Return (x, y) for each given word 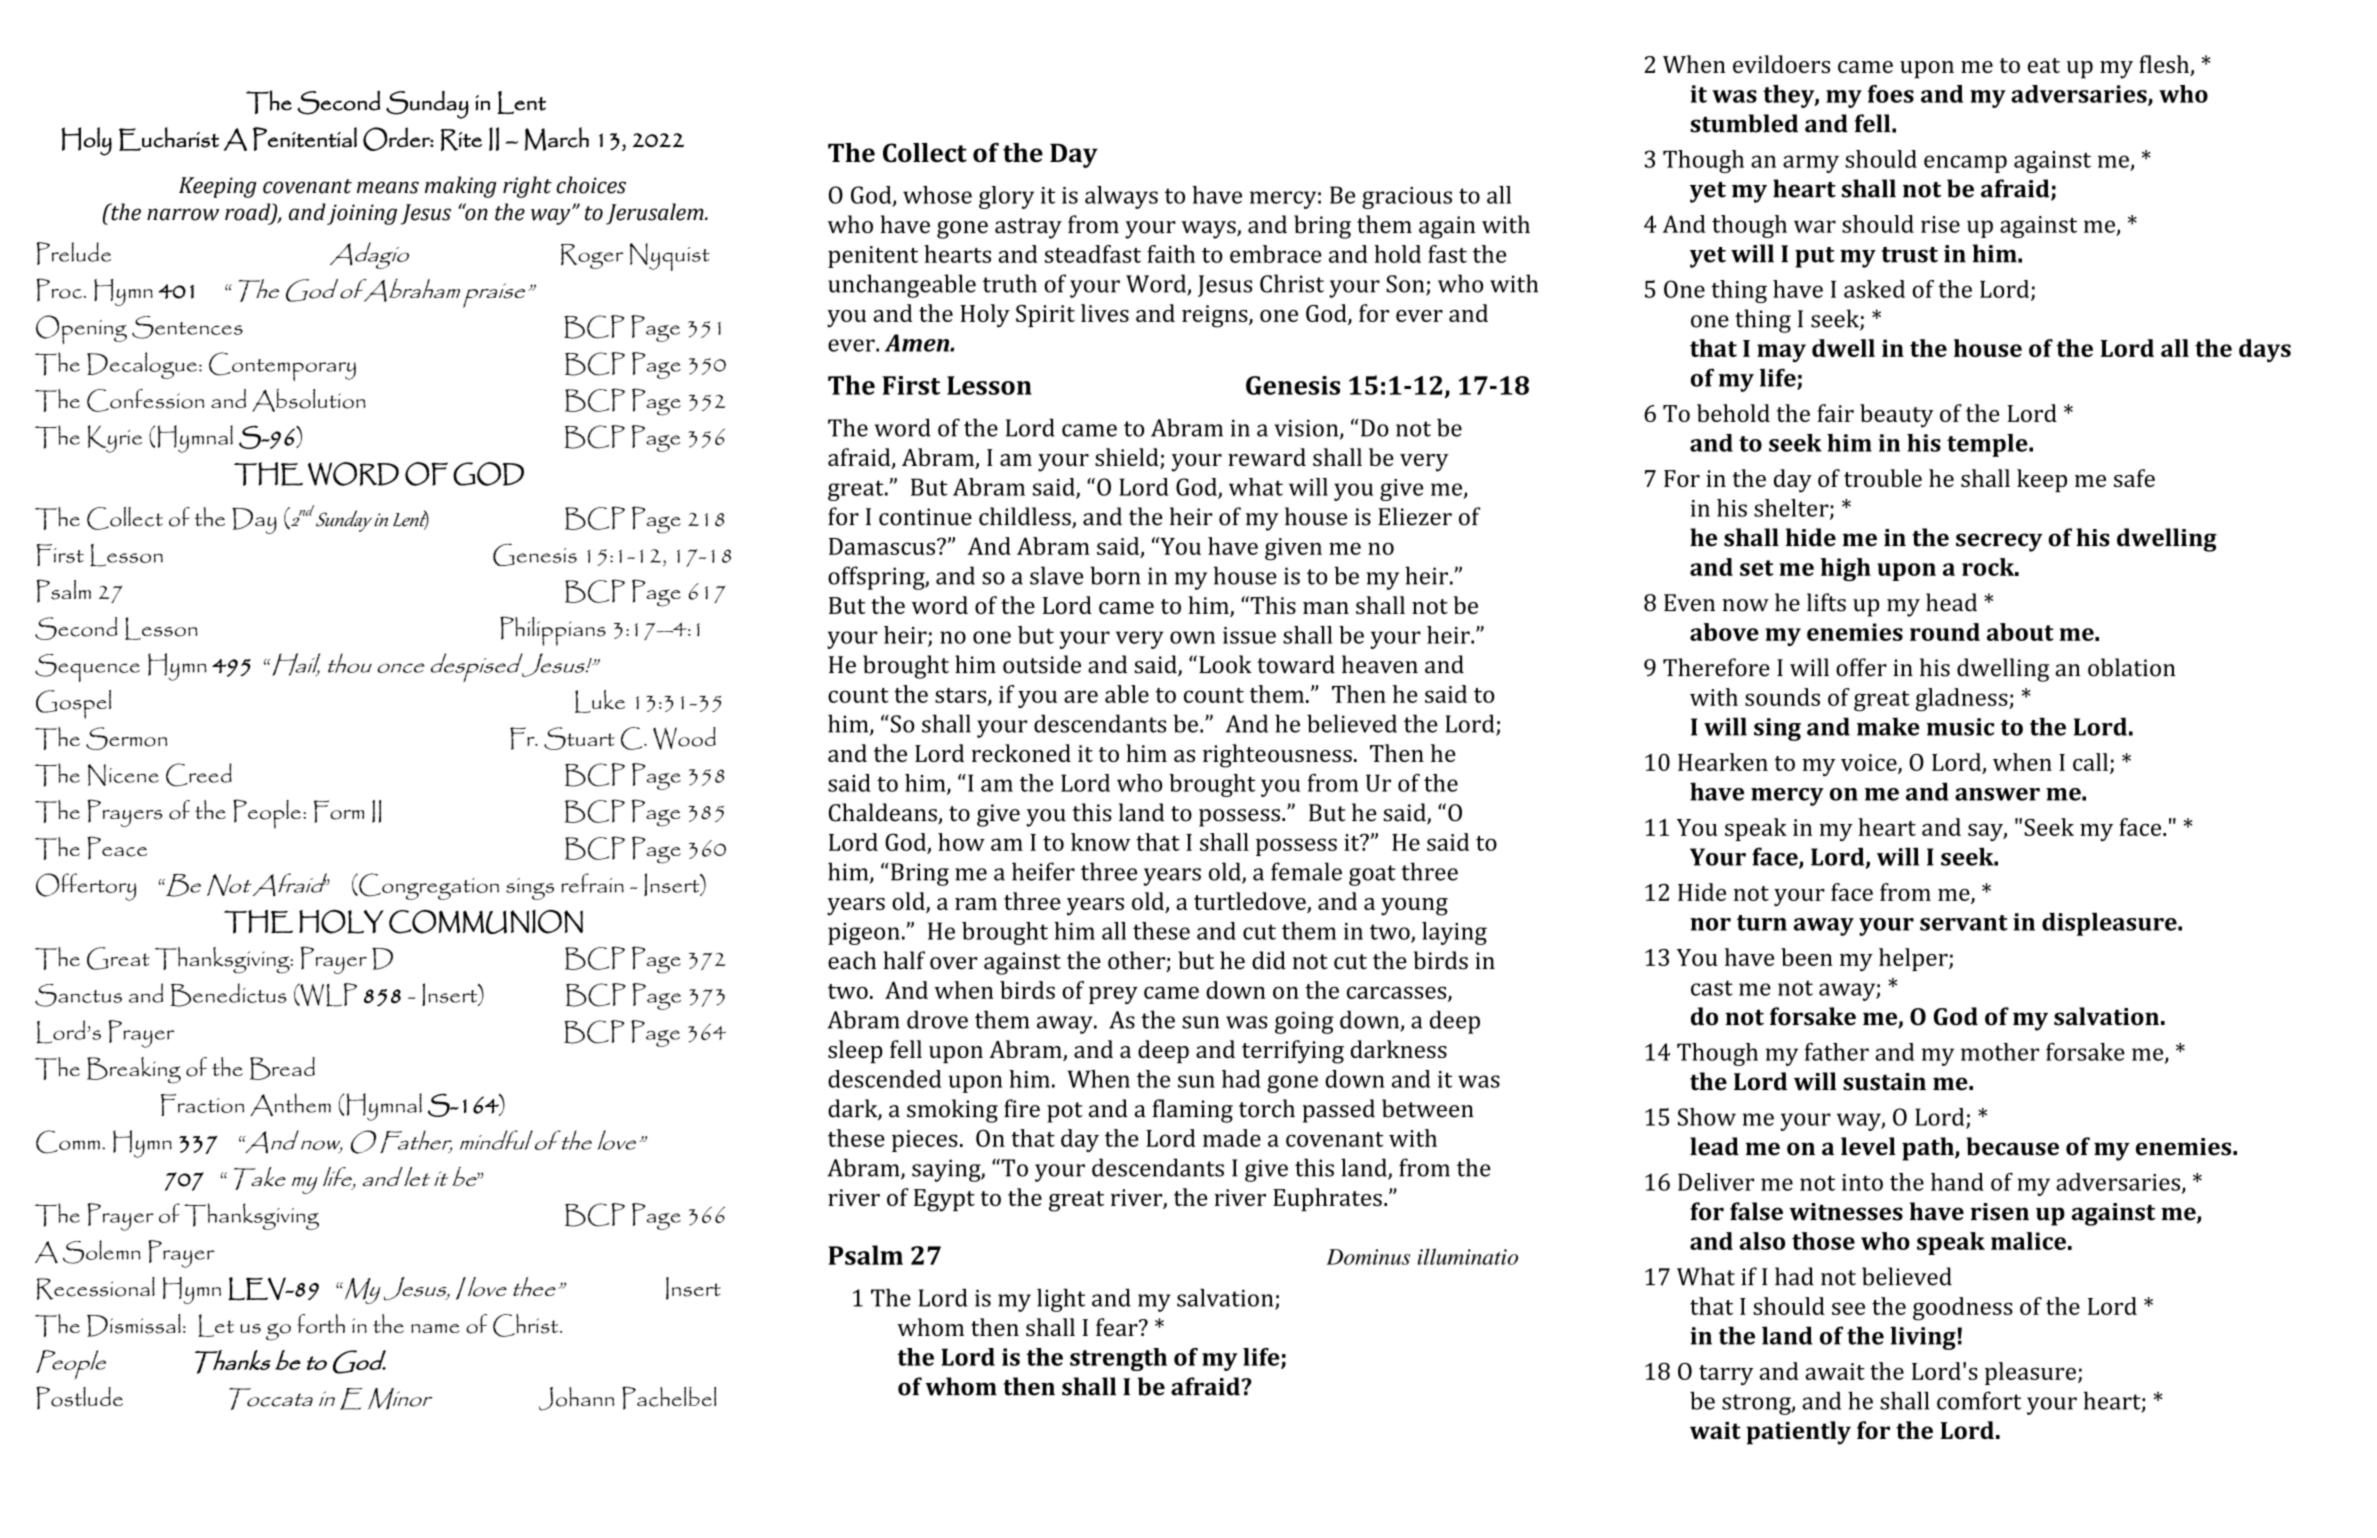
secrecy (1999, 542)
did (1269, 960)
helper (1914, 959)
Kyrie (114, 439)
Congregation (428, 886)
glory (1006, 197)
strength (1118, 1359)
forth (321, 1324)
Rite (461, 140)
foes (1890, 94)
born (1115, 575)
